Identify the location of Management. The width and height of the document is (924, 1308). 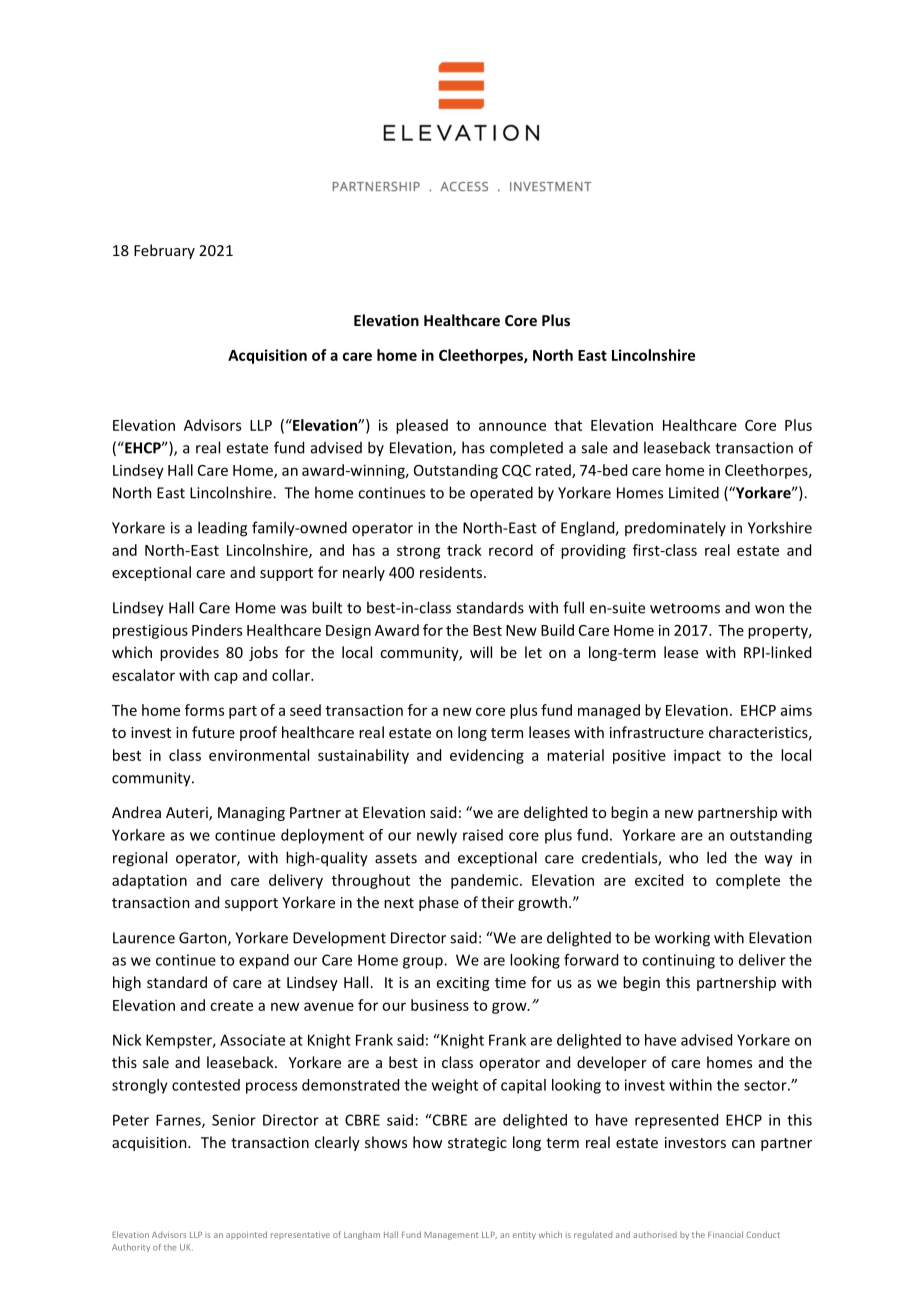
(451, 1236).
